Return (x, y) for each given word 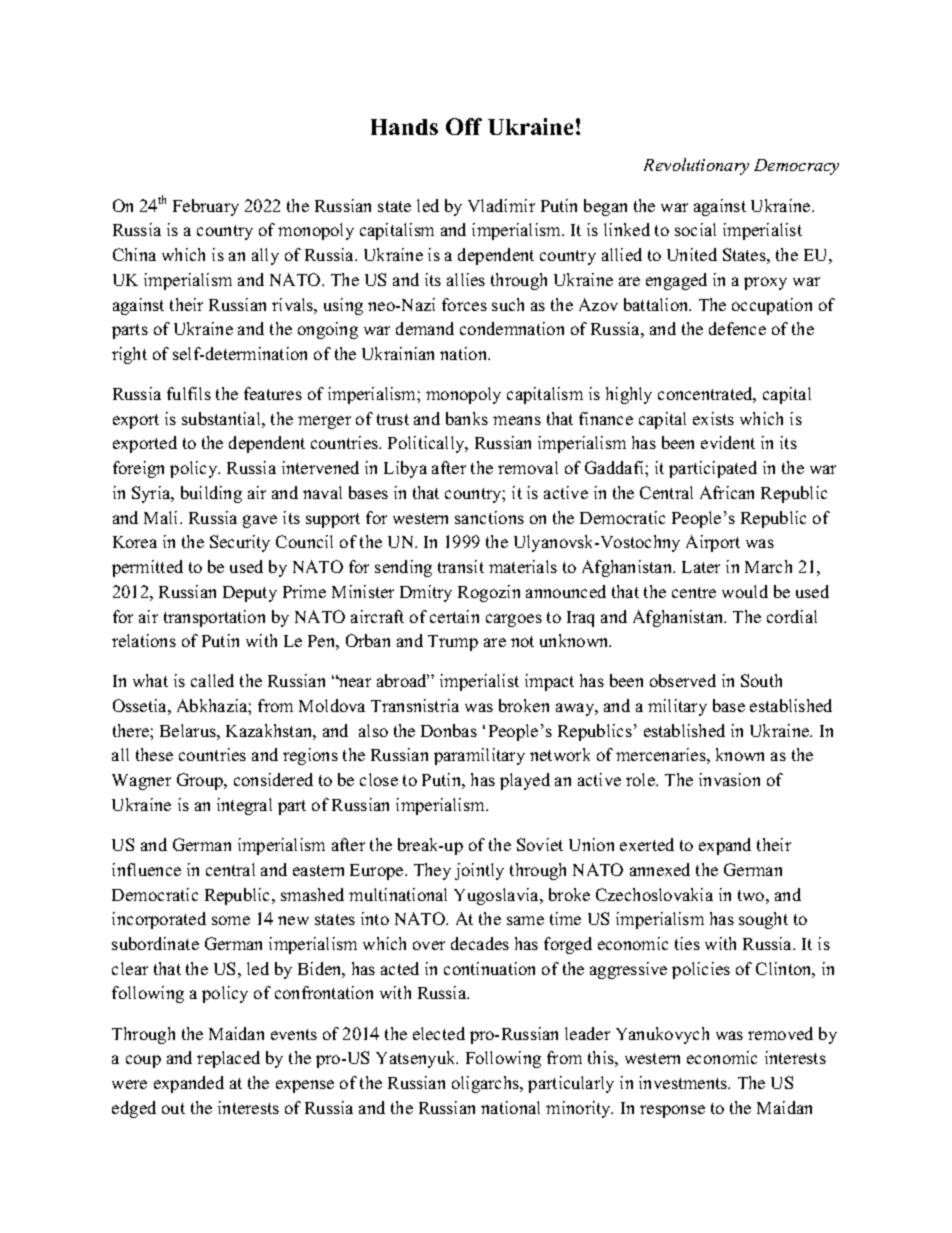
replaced (228, 1059)
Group (201, 781)
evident (728, 442)
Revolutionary (696, 166)
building (211, 494)
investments (684, 1082)
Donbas (449, 730)
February (206, 207)
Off (464, 126)
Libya (405, 469)
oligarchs (486, 1084)
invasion (729, 779)
